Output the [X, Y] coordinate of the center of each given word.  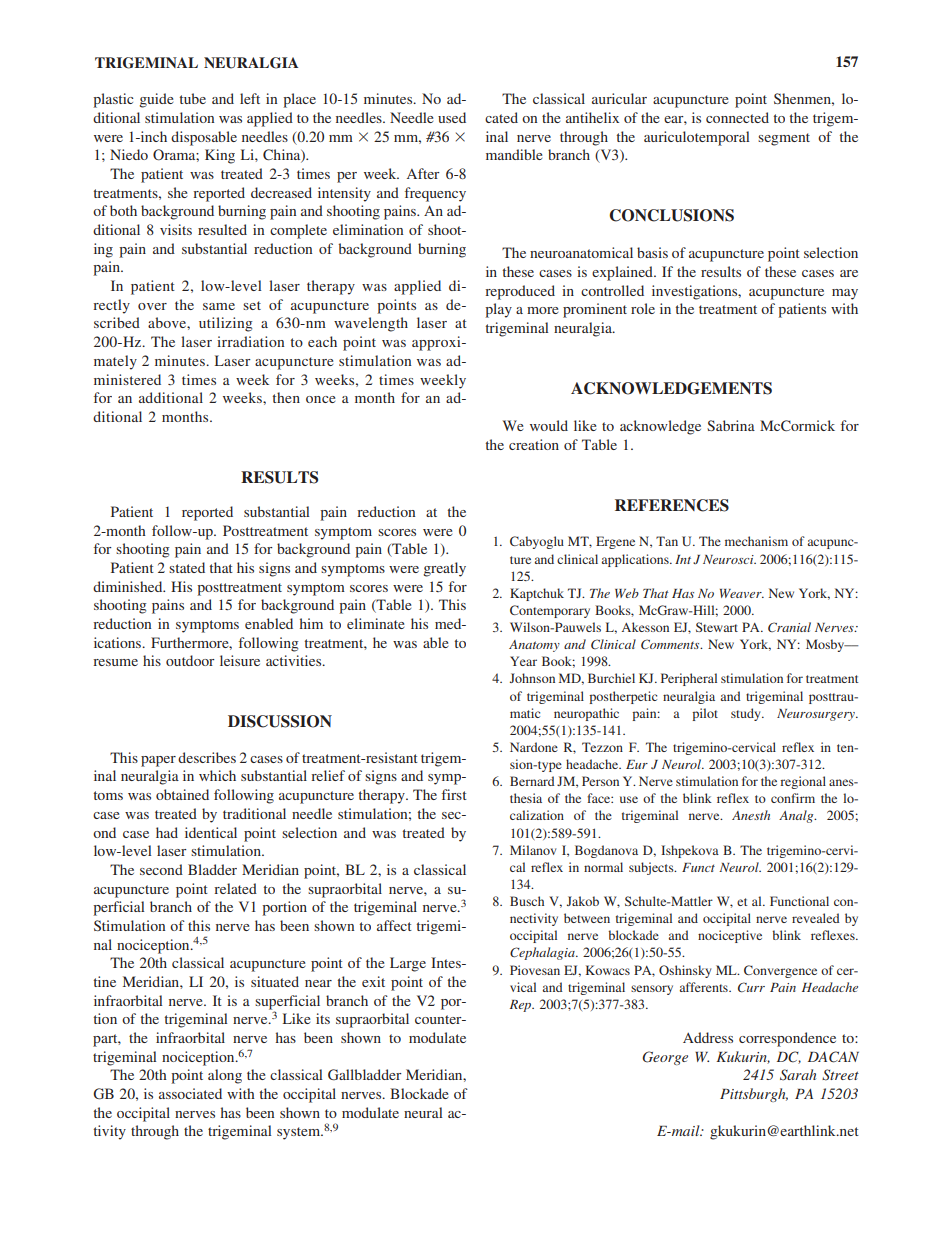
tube [192, 98]
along [225, 1076]
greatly [444, 569]
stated [187, 567]
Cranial [789, 627]
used [452, 117]
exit [373, 981]
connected [737, 117]
